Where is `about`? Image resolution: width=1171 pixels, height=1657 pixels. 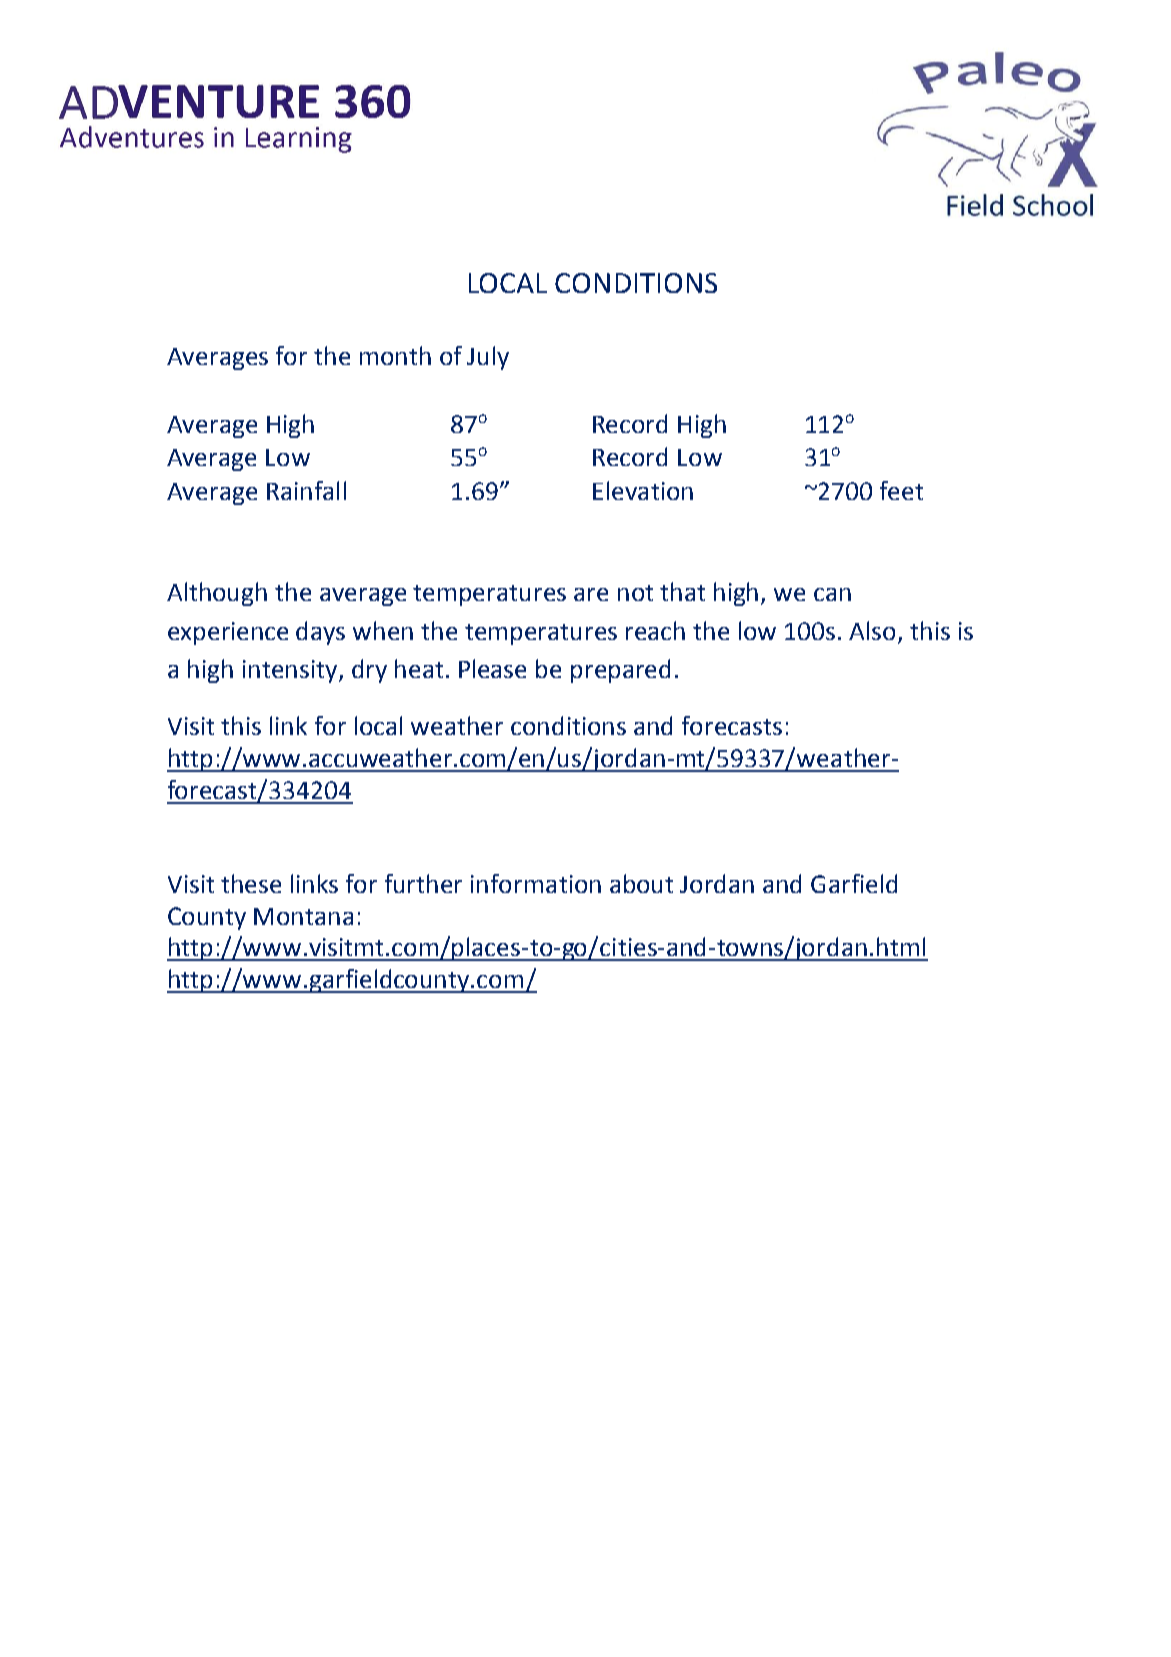 about is located at coordinates (641, 883).
